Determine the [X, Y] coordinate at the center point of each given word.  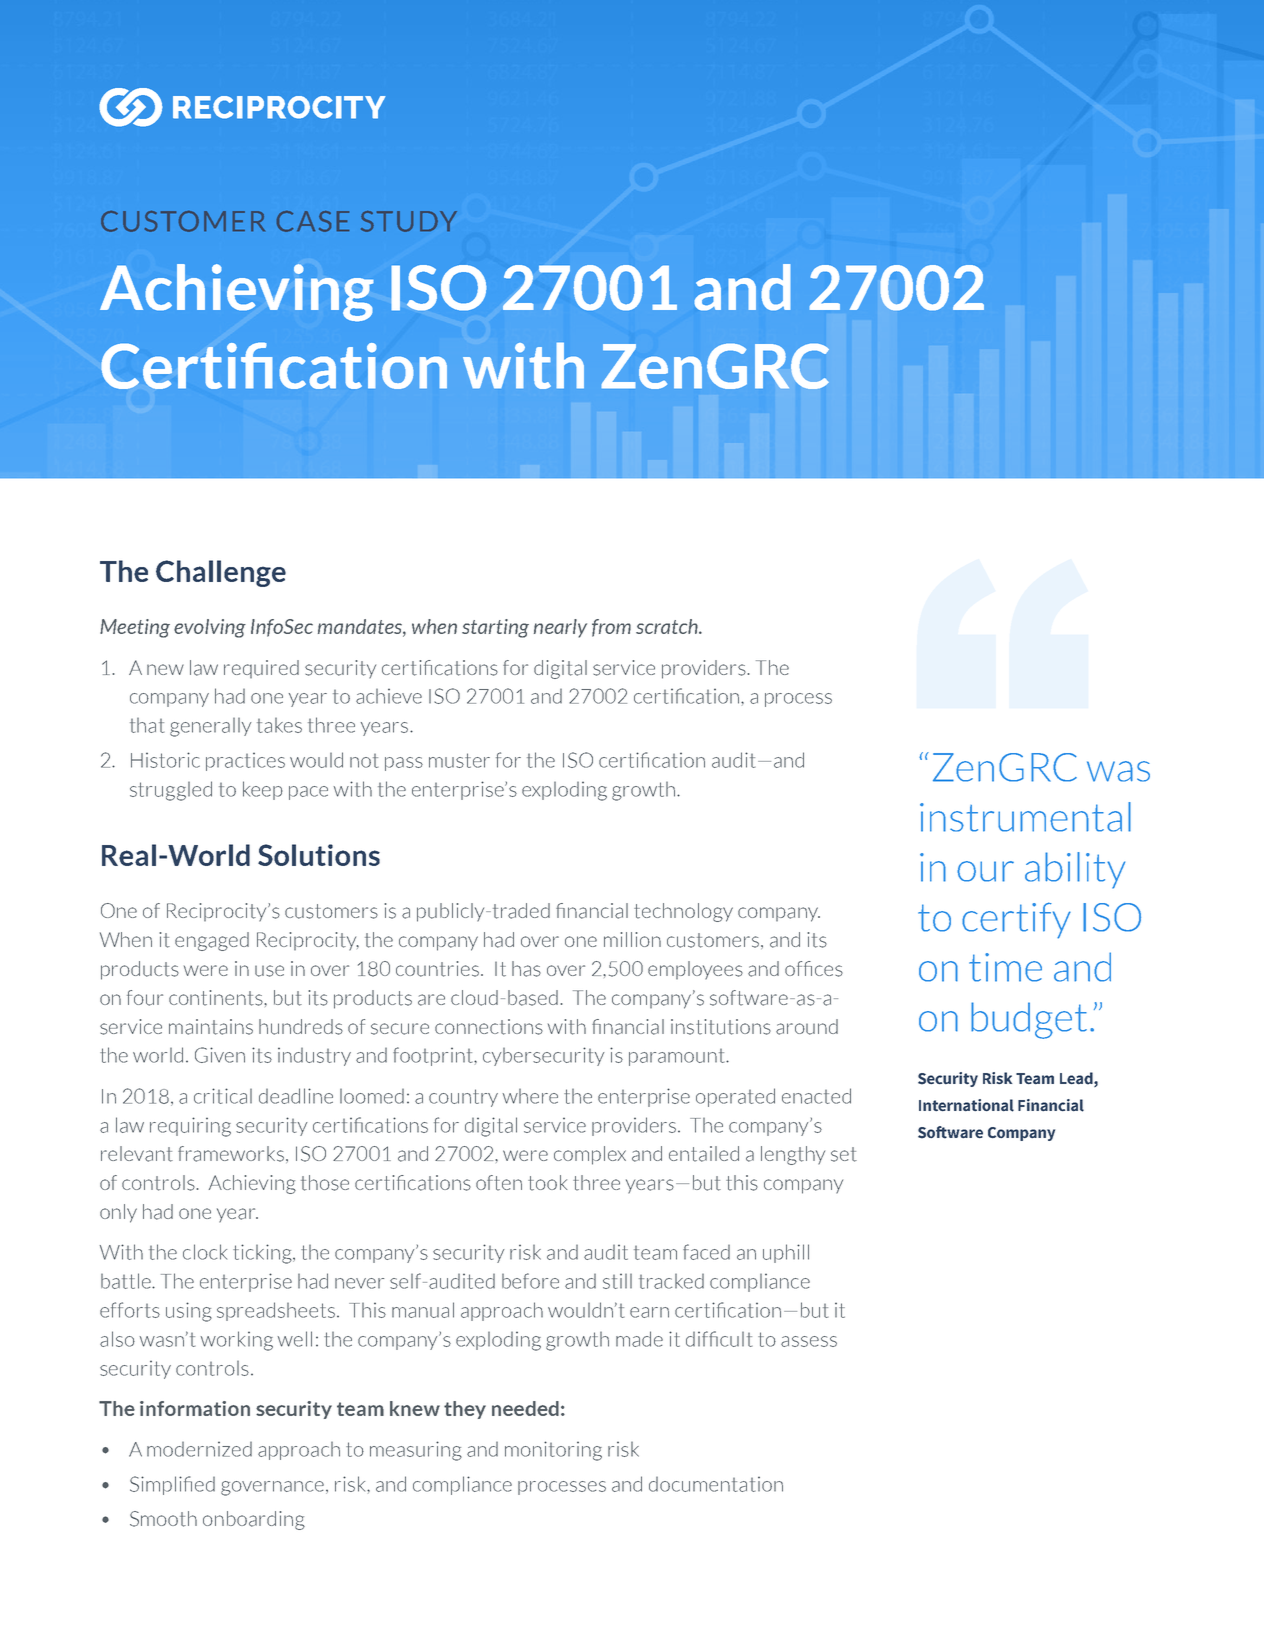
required [261, 669]
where [530, 1096]
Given [220, 1055]
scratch [668, 626]
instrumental [1025, 817]
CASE [313, 221]
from [611, 628]
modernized [199, 1449]
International [966, 1105]
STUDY [409, 221]
